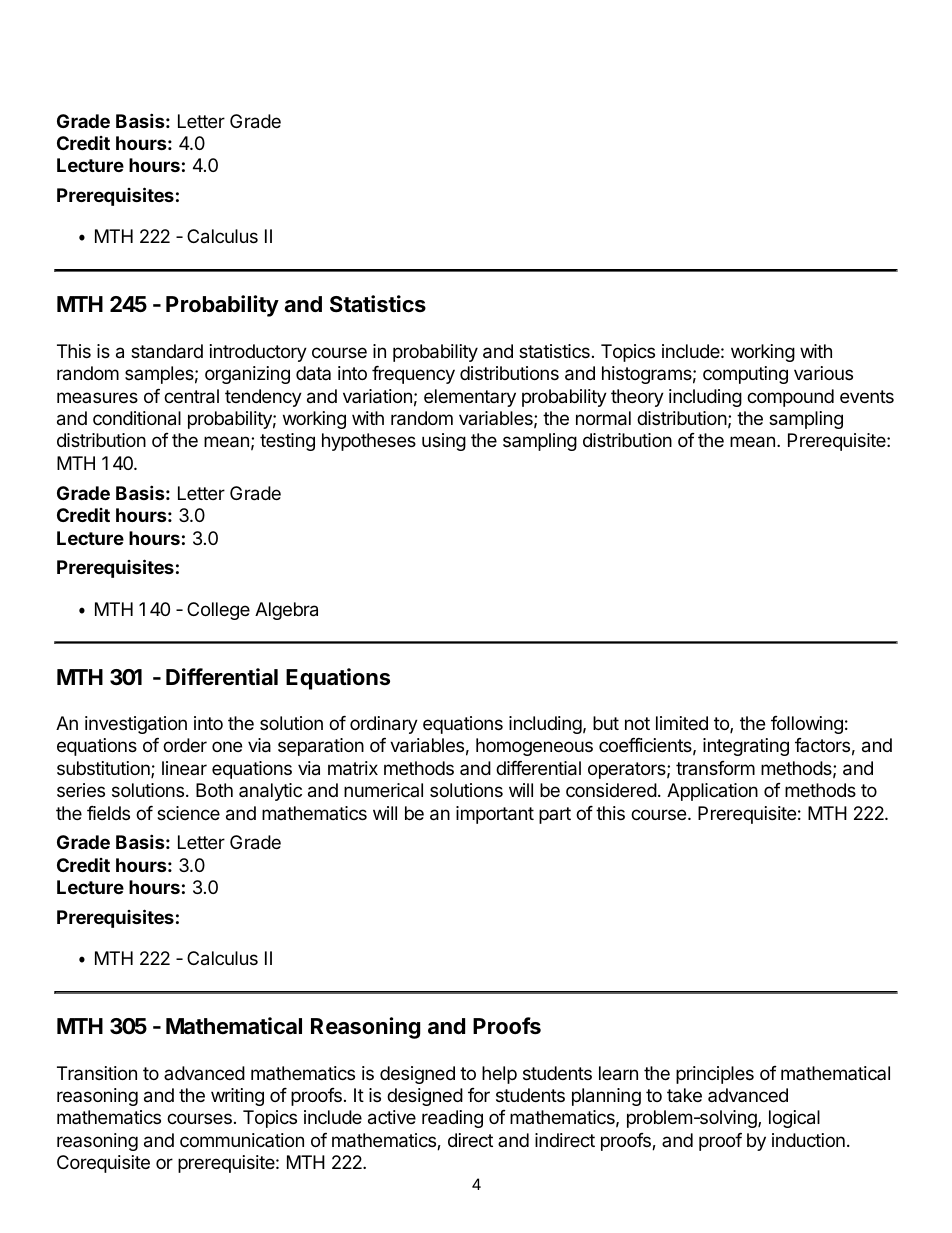 This screenshot has height=1233, width=952. I want to click on computing, so click(745, 375).
